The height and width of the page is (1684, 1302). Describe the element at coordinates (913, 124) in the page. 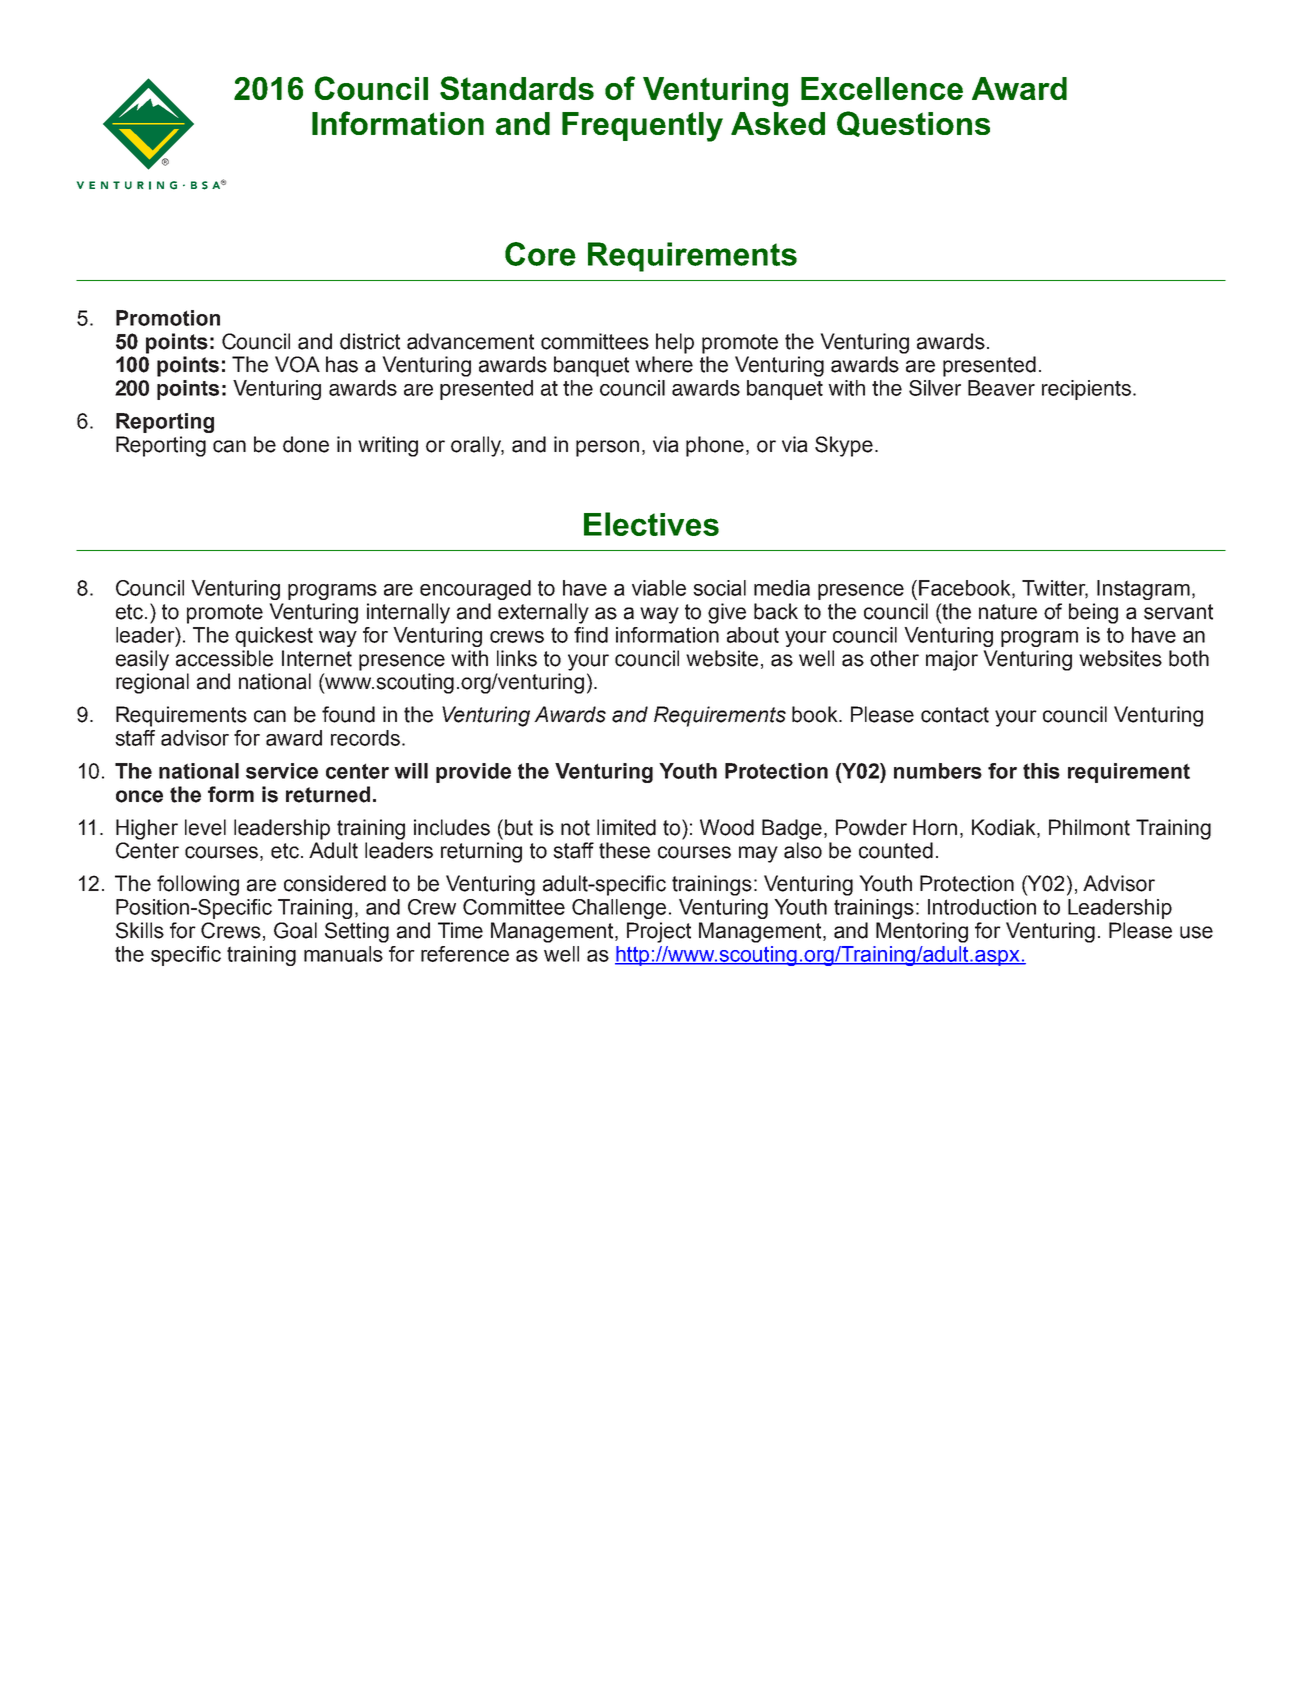

I see `Questions` at that location.
